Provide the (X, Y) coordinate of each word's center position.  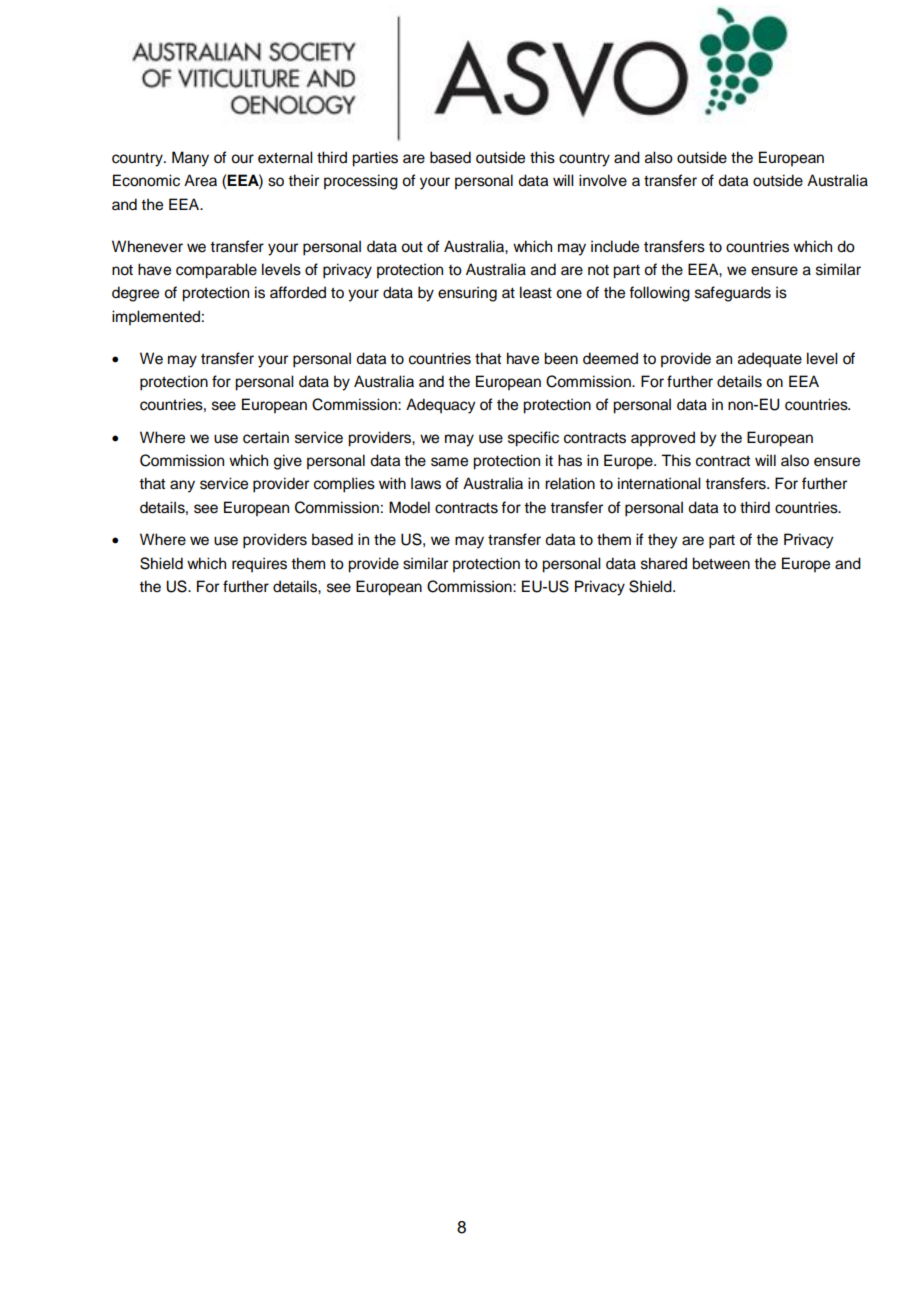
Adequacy (440, 406)
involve (603, 180)
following (659, 294)
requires (259, 565)
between (721, 563)
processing (361, 182)
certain (266, 437)
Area (200, 180)
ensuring (467, 294)
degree (135, 294)
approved (663, 439)
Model (409, 507)
